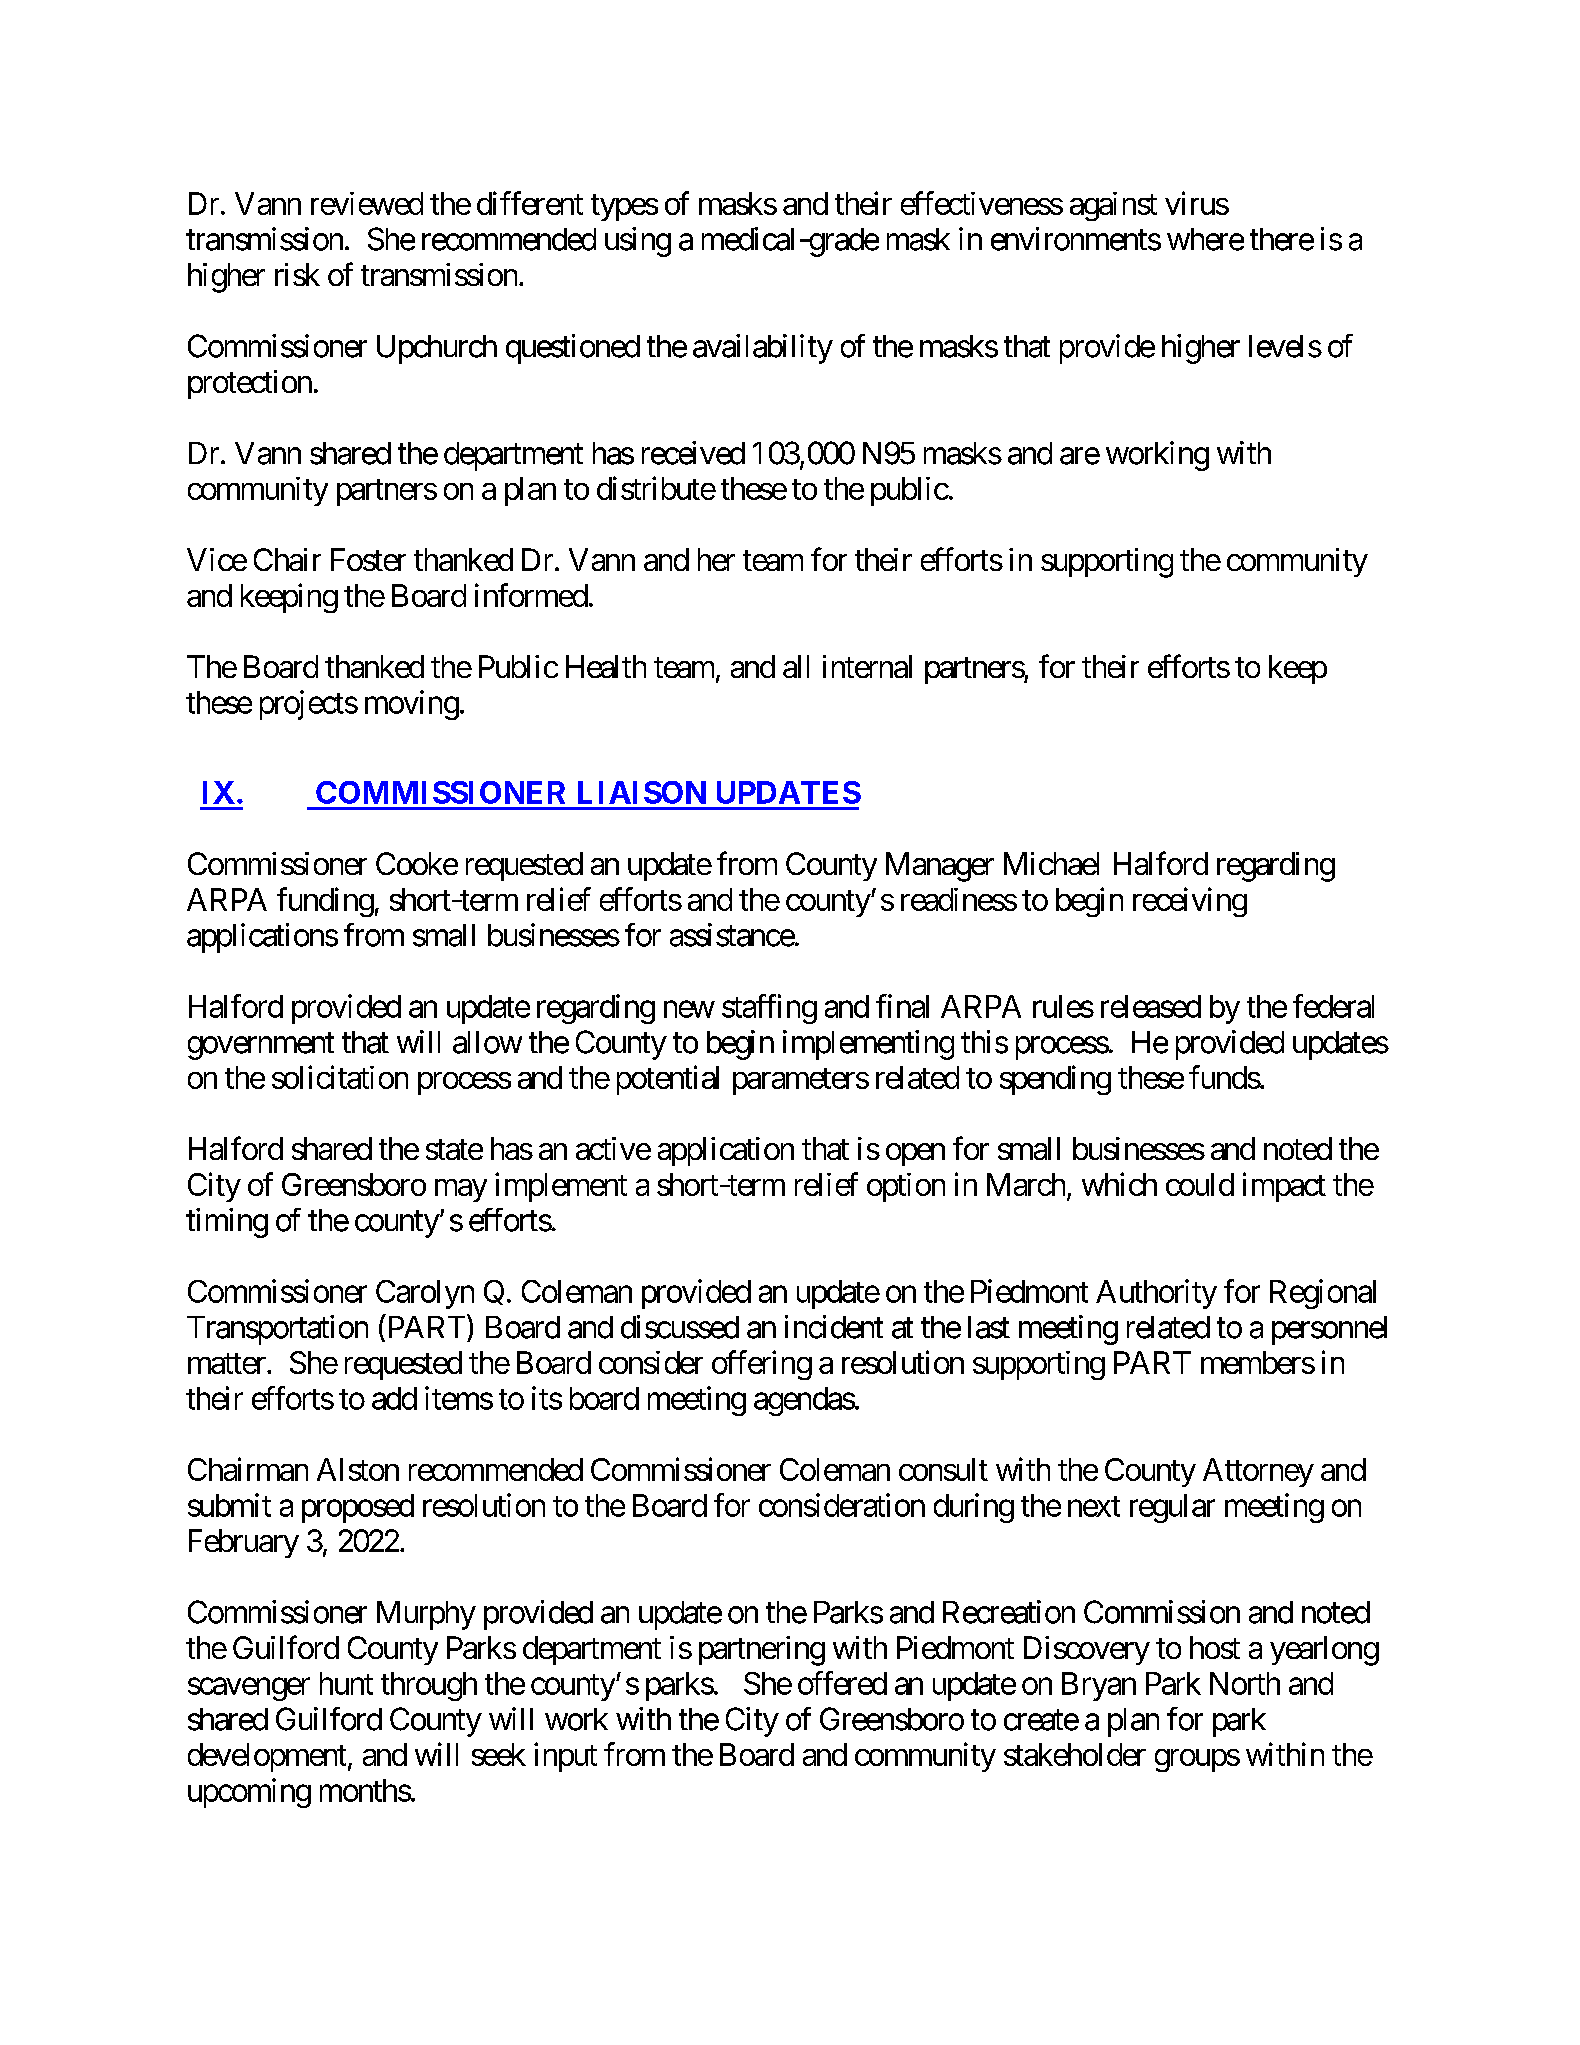 The width and height of the screenshot is (1580, 2045). What do you see at coordinates (1113, 206) in the screenshot?
I see `against` at bounding box center [1113, 206].
